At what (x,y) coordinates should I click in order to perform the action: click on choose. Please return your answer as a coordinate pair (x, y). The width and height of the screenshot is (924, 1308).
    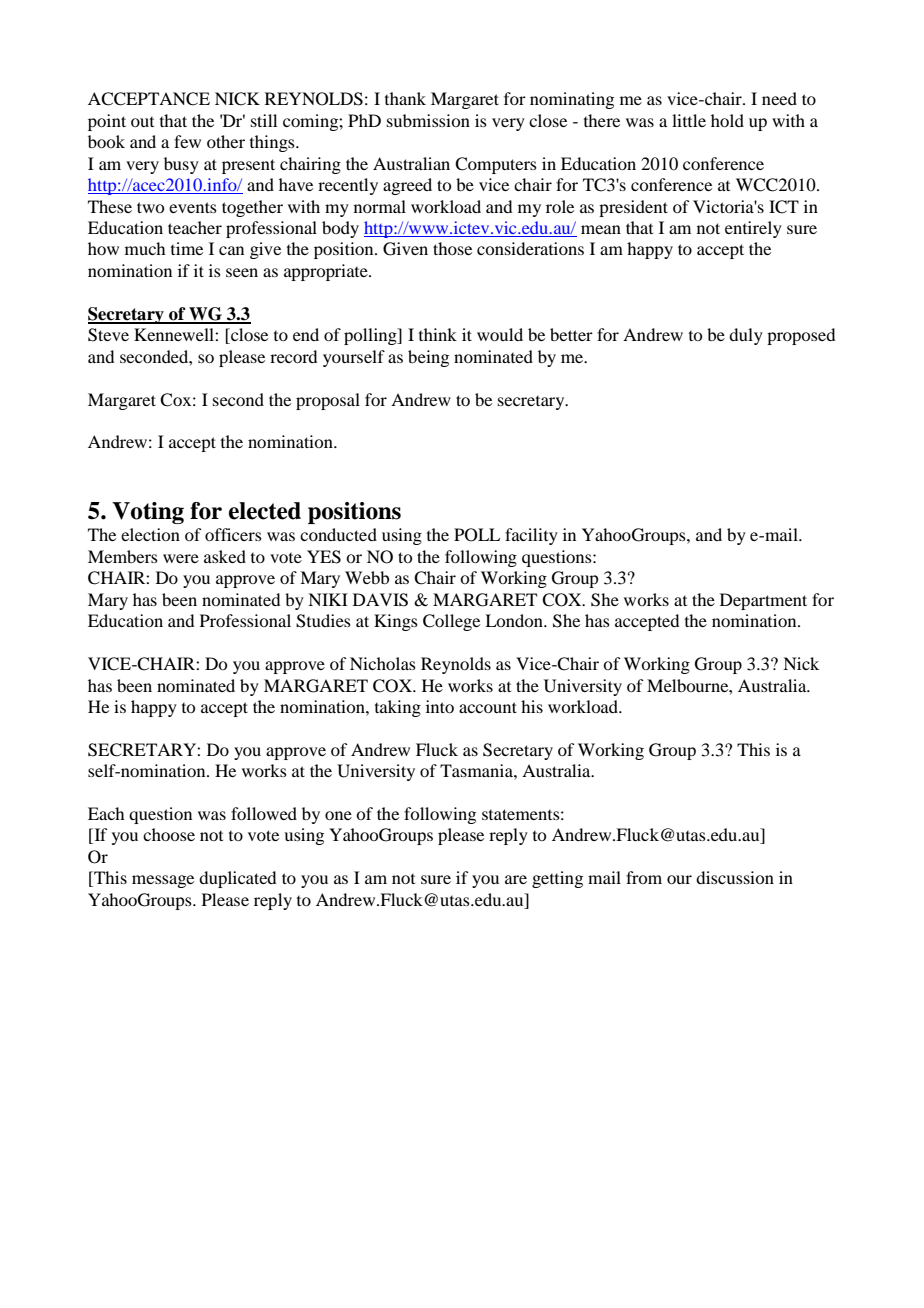
    Looking at the image, I should click on (169, 834).
